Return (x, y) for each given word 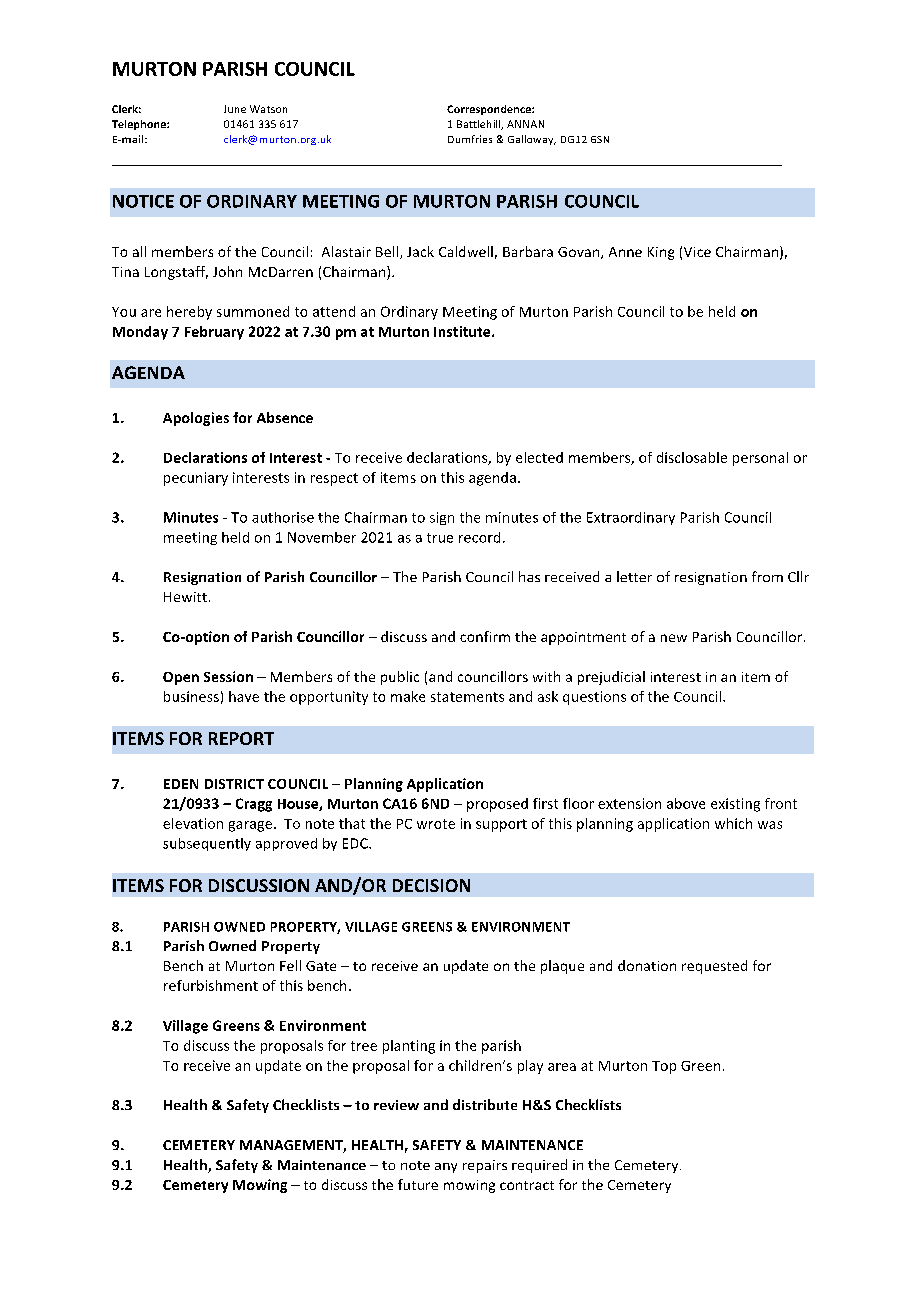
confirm (485, 636)
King (661, 253)
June (235, 109)
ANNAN (525, 124)
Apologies (196, 419)
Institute (463, 331)
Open (181, 678)
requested (714, 967)
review (396, 1105)
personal (760, 459)
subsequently (207, 844)
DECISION (431, 885)
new (674, 638)
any (446, 1168)
